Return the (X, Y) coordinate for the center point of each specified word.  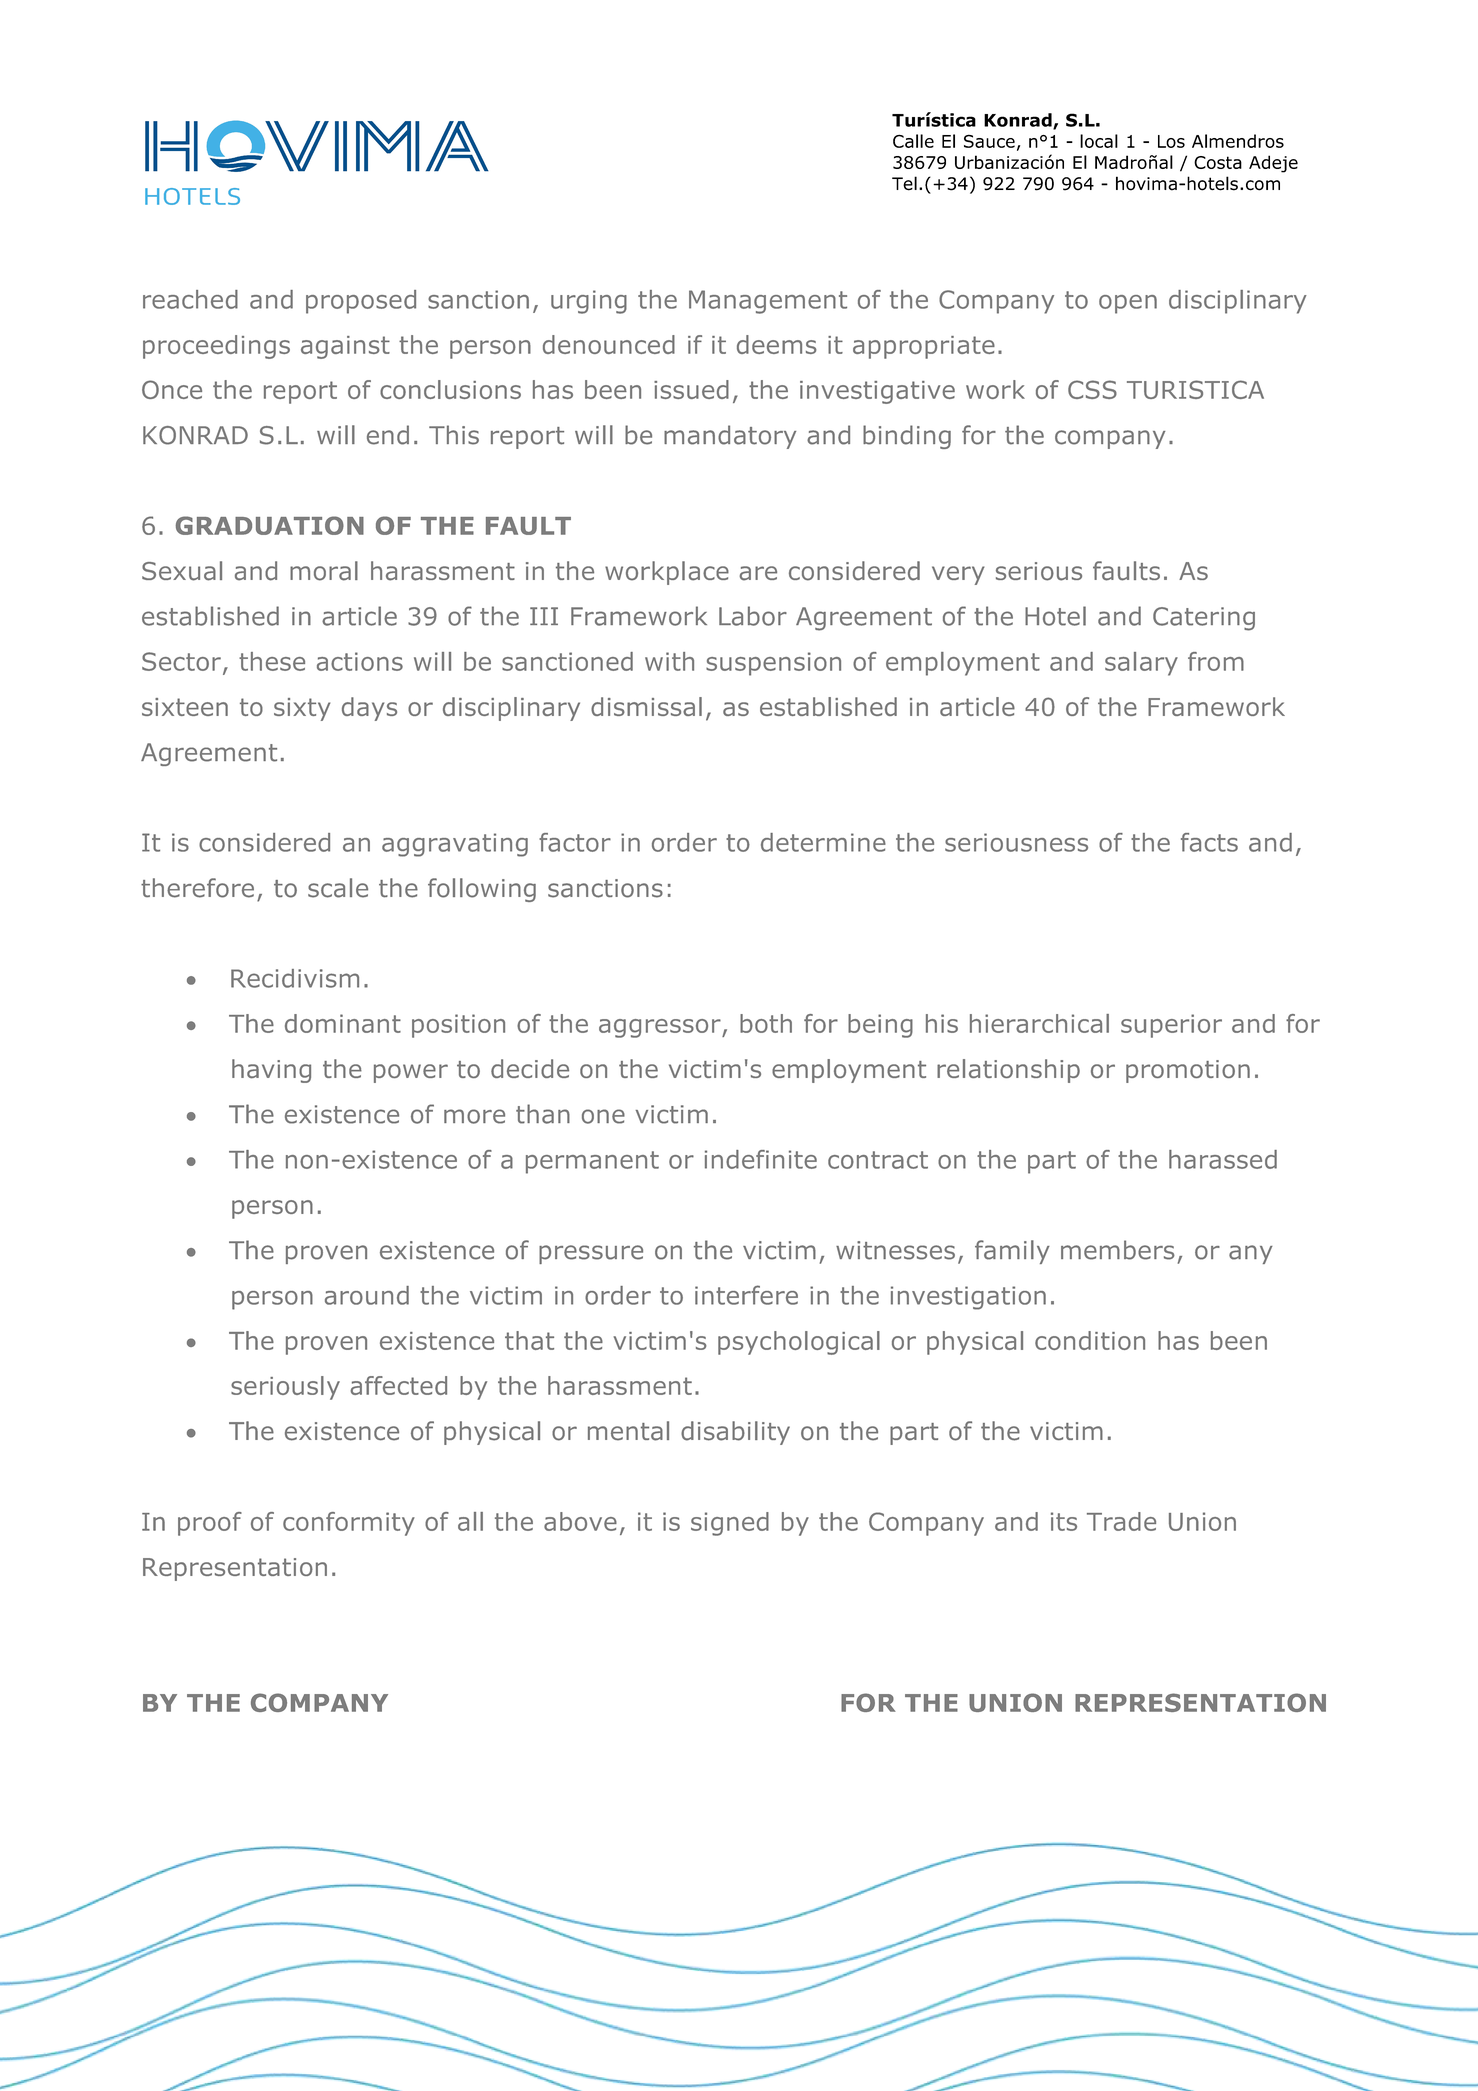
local (1099, 141)
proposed (361, 302)
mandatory (730, 437)
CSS (1092, 389)
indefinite (761, 1159)
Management (768, 302)
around (367, 1295)
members (1118, 1250)
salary (1141, 664)
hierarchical (1039, 1023)
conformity (349, 1524)
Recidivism (295, 978)
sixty (302, 709)
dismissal (646, 706)
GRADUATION (270, 525)
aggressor (661, 1028)
